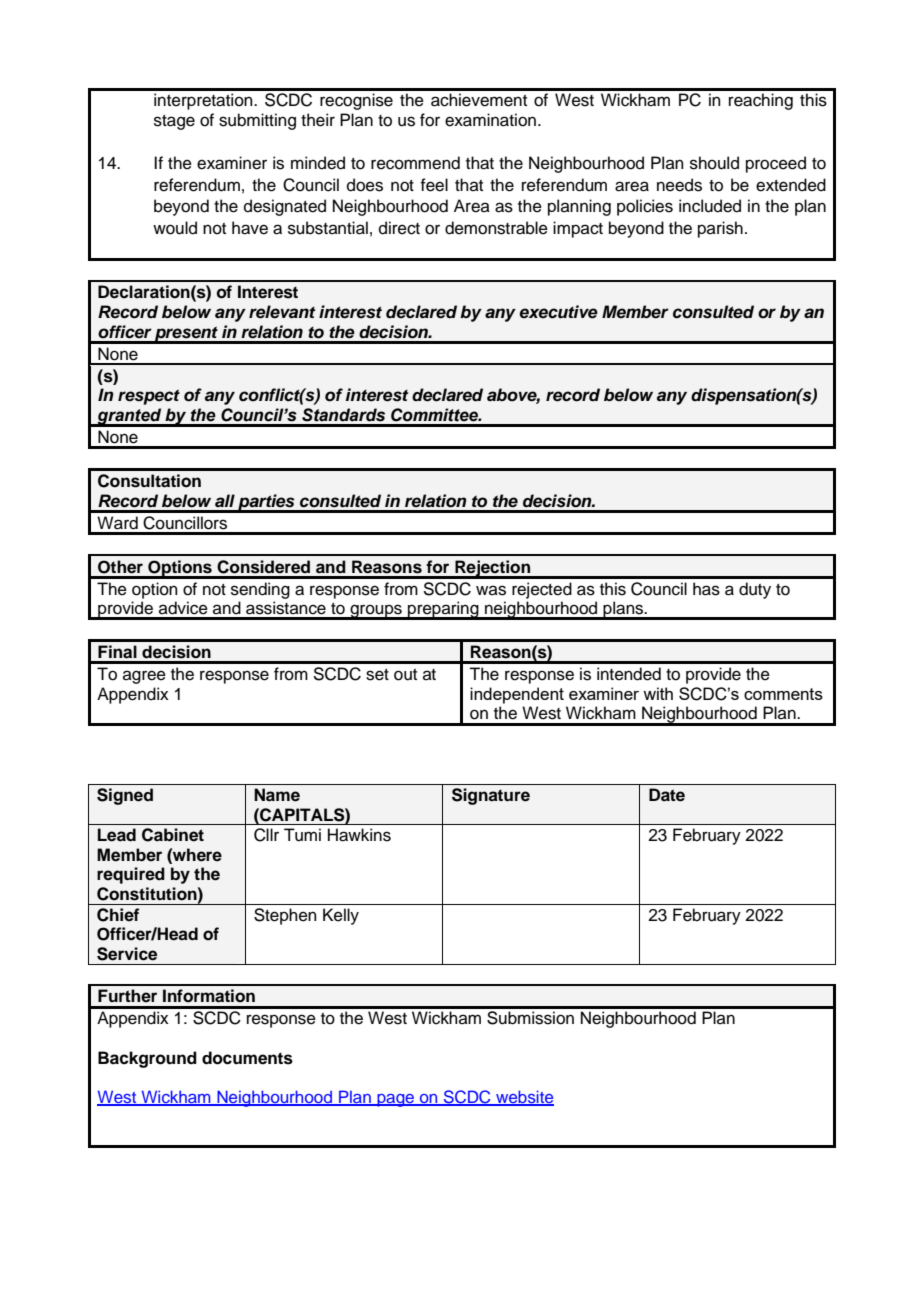  What do you see at coordinates (524, 1098) in the screenshot?
I see `website` at bounding box center [524, 1098].
